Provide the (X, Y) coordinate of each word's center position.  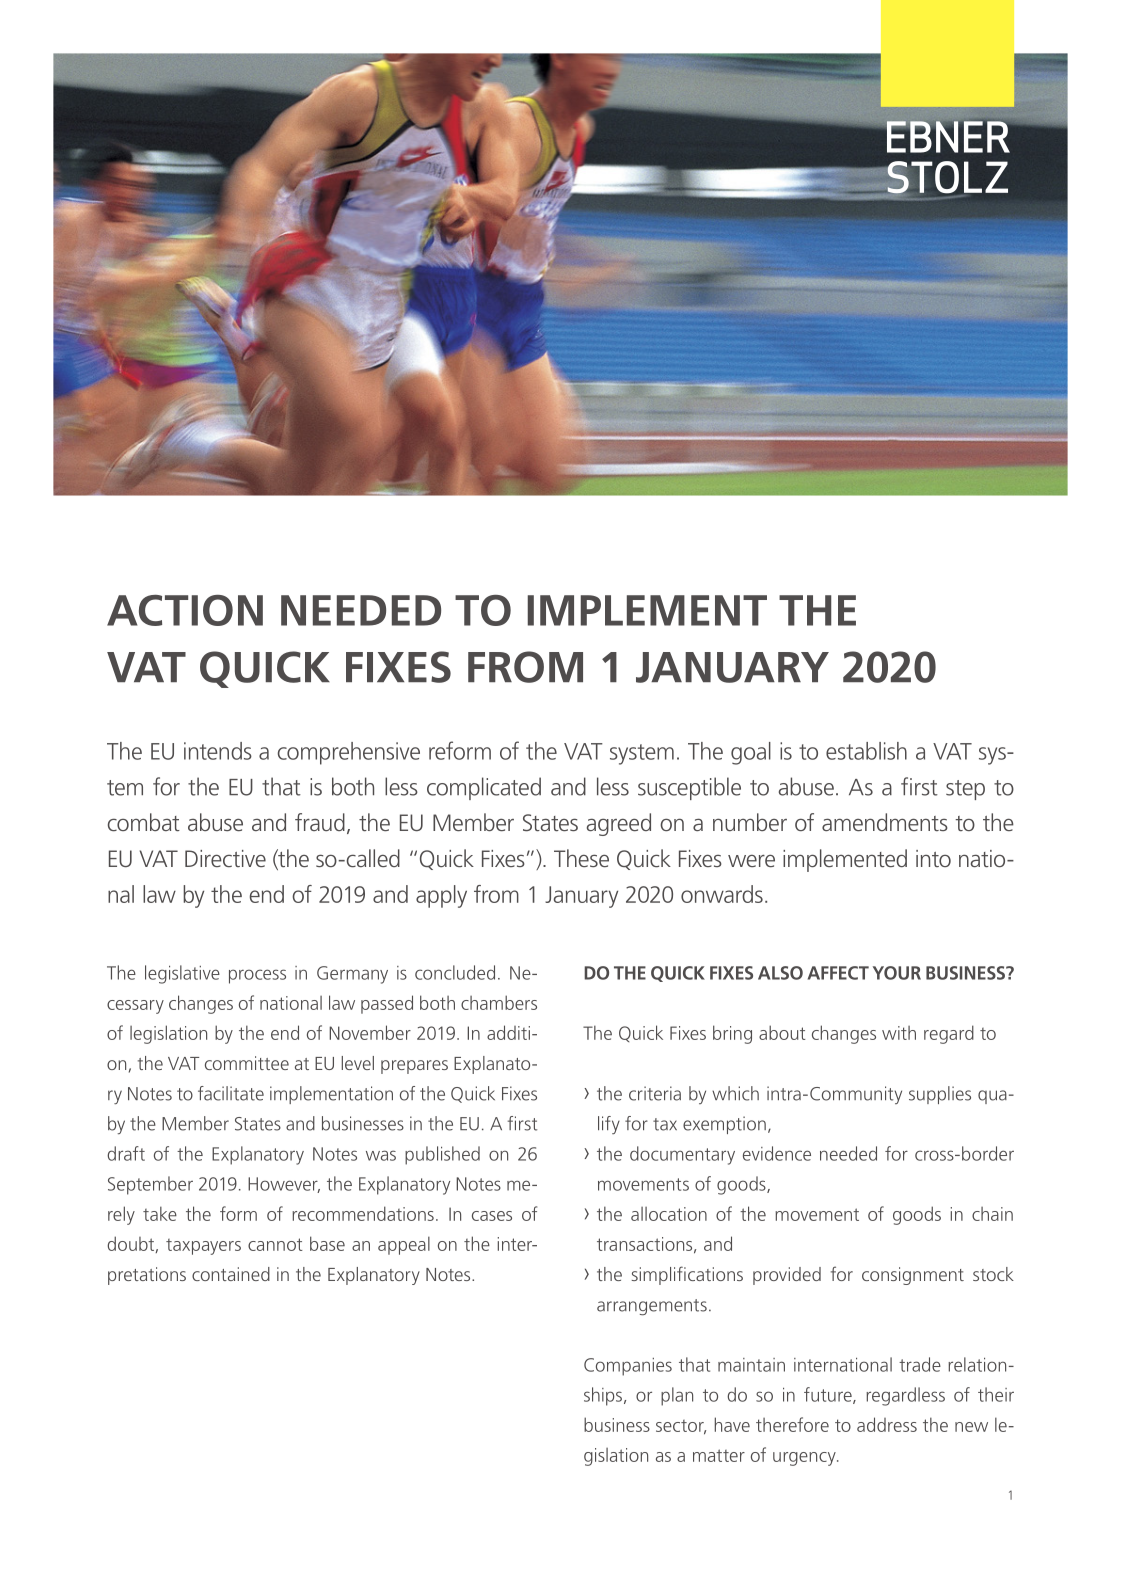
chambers (499, 1002)
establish (866, 751)
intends (218, 751)
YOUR (897, 973)
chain (992, 1214)
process (257, 976)
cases (492, 1216)
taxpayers (203, 1247)
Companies (628, 1367)
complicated (484, 788)
